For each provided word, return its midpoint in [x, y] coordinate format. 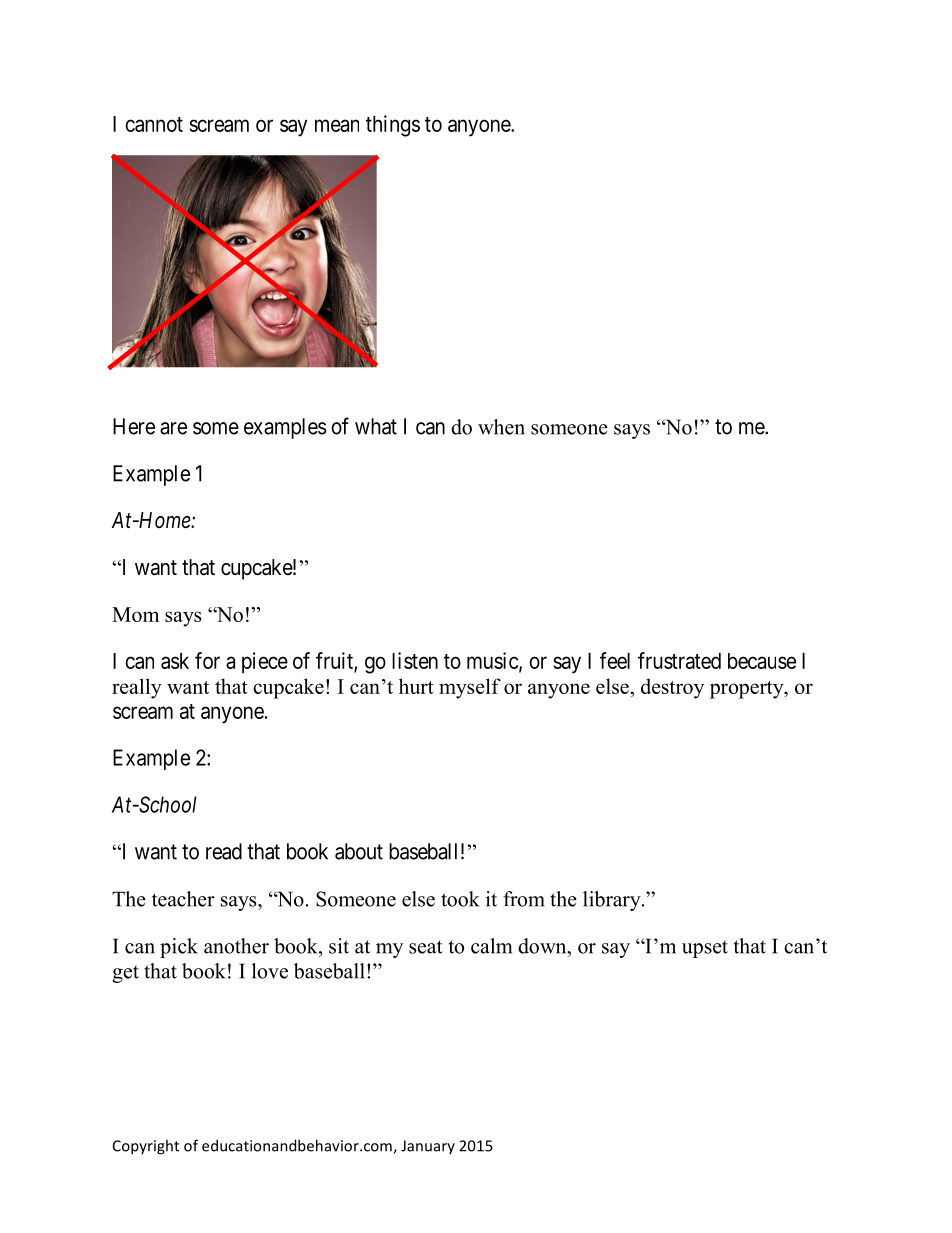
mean [337, 125]
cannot [154, 124]
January [428, 1147]
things [393, 126]
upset [705, 949]
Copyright [146, 1147]
